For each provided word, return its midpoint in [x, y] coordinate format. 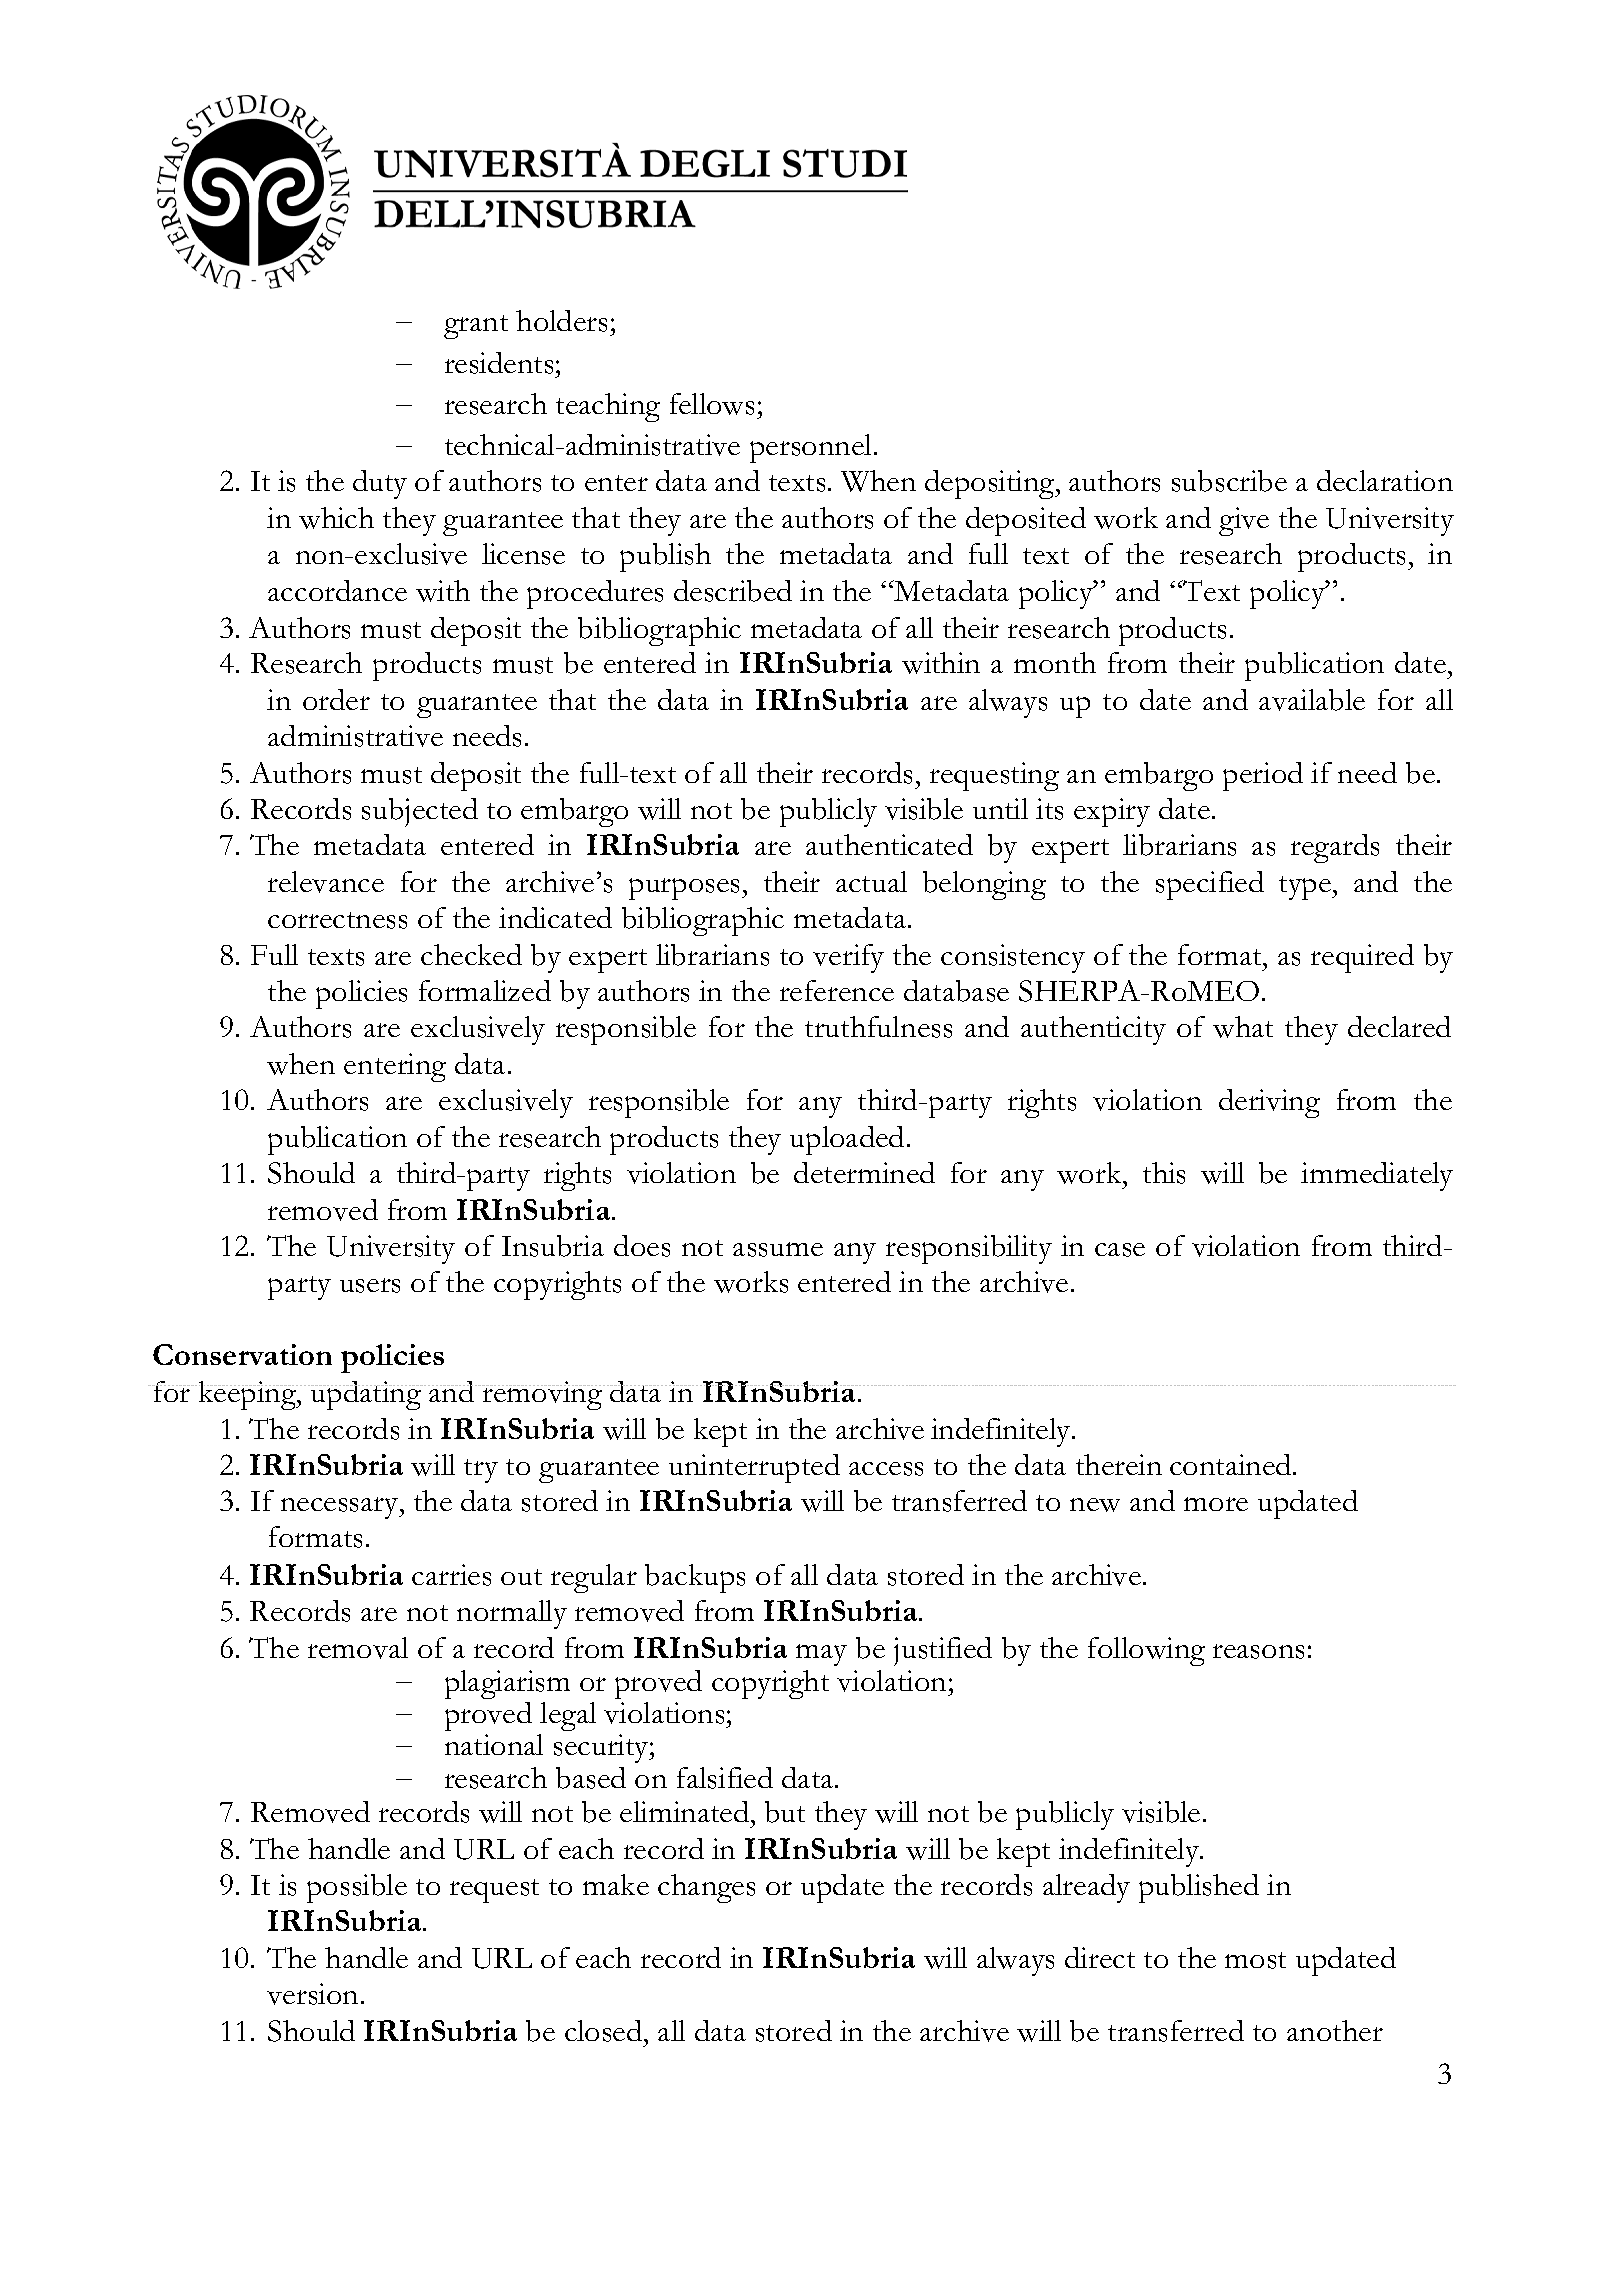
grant [476, 327]
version [312, 1994]
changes [706, 1888]
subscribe [1229, 481]
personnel [810, 448]
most [1255, 1960]
